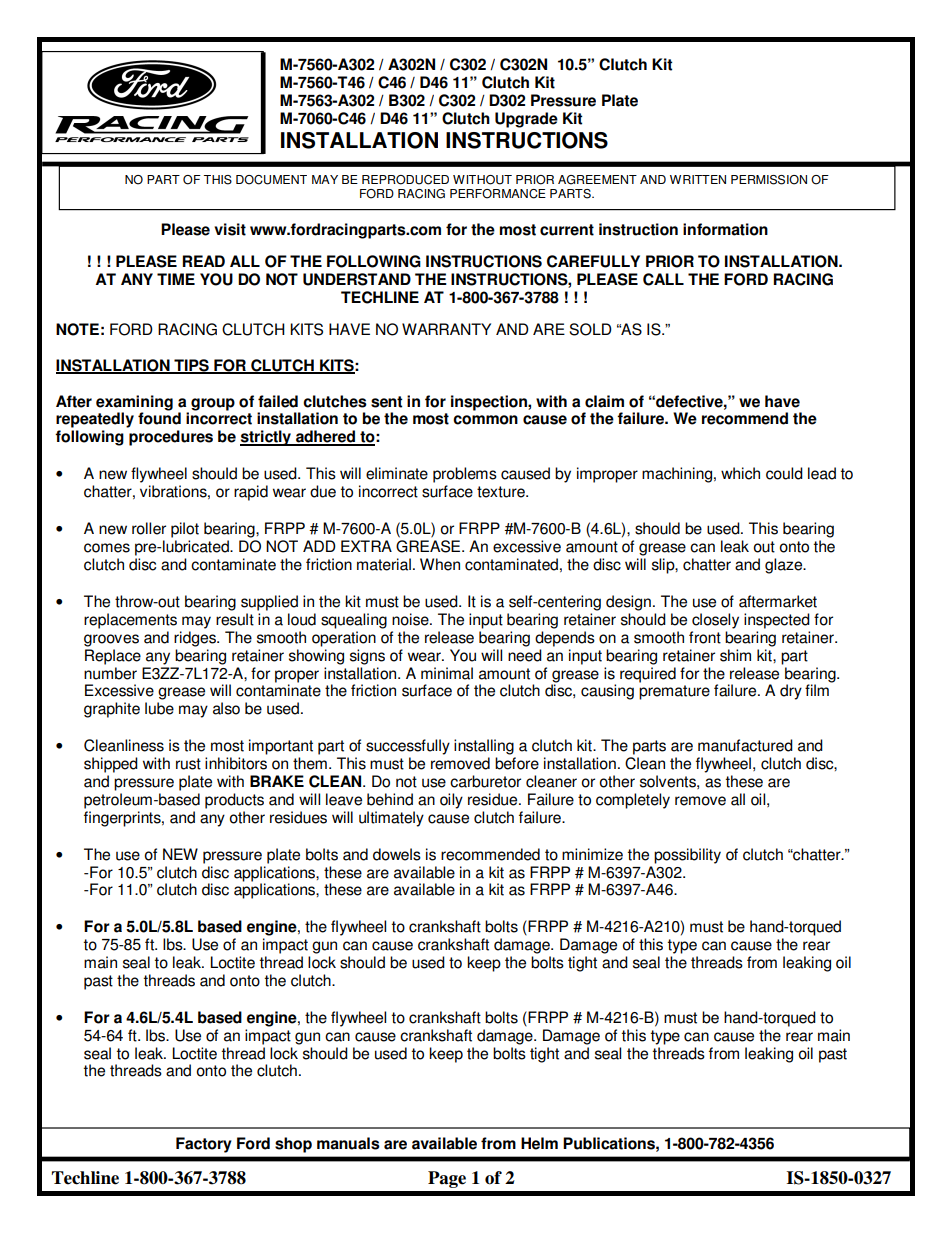 The width and height of the screenshot is (952, 1233). I want to click on possibility, so click(687, 856).
